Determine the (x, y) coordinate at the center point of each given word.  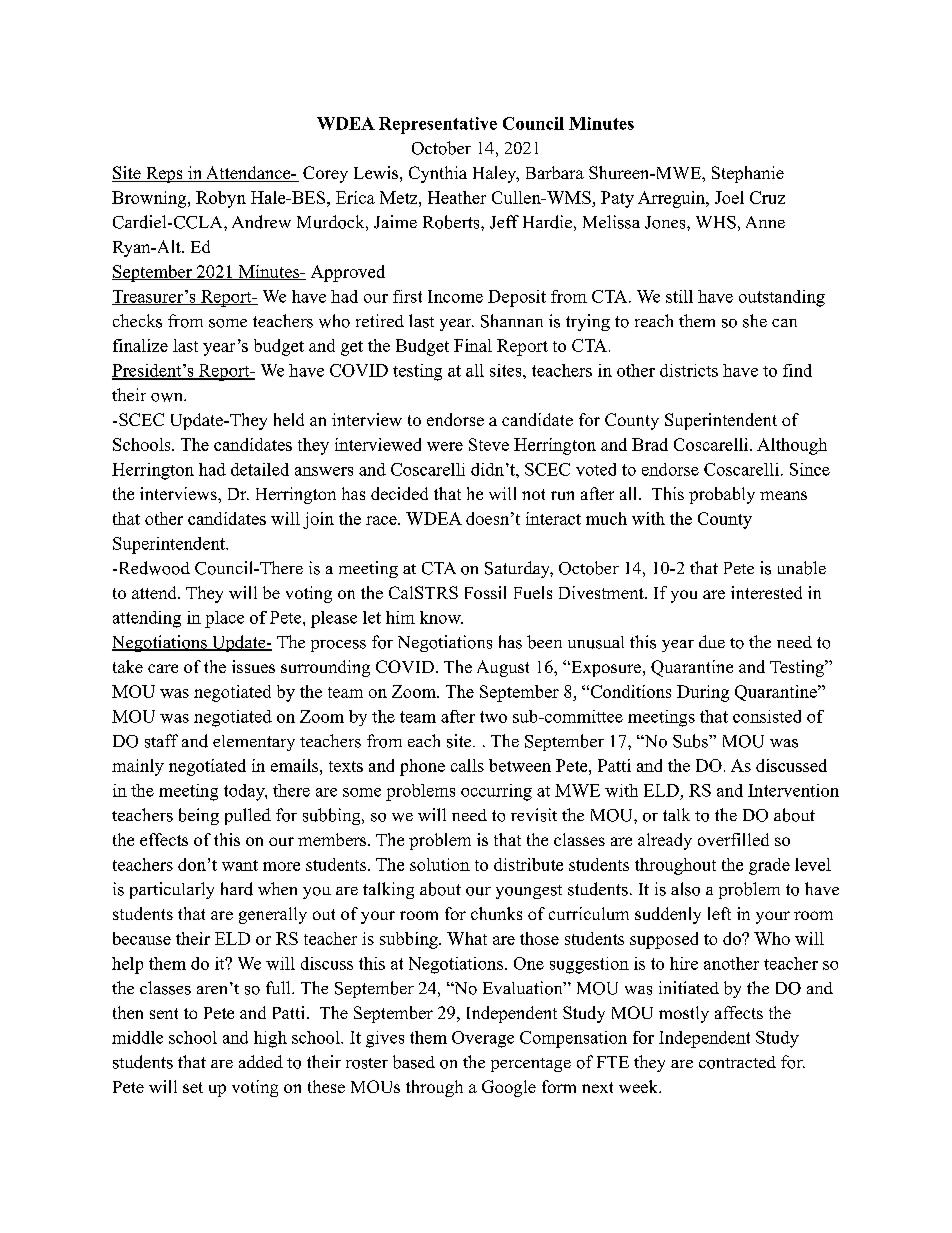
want (240, 865)
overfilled (733, 839)
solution (440, 864)
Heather (457, 197)
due (712, 641)
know (441, 617)
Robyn (221, 199)
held (289, 419)
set (193, 1087)
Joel (729, 197)
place (224, 619)
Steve (489, 444)
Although (792, 446)
